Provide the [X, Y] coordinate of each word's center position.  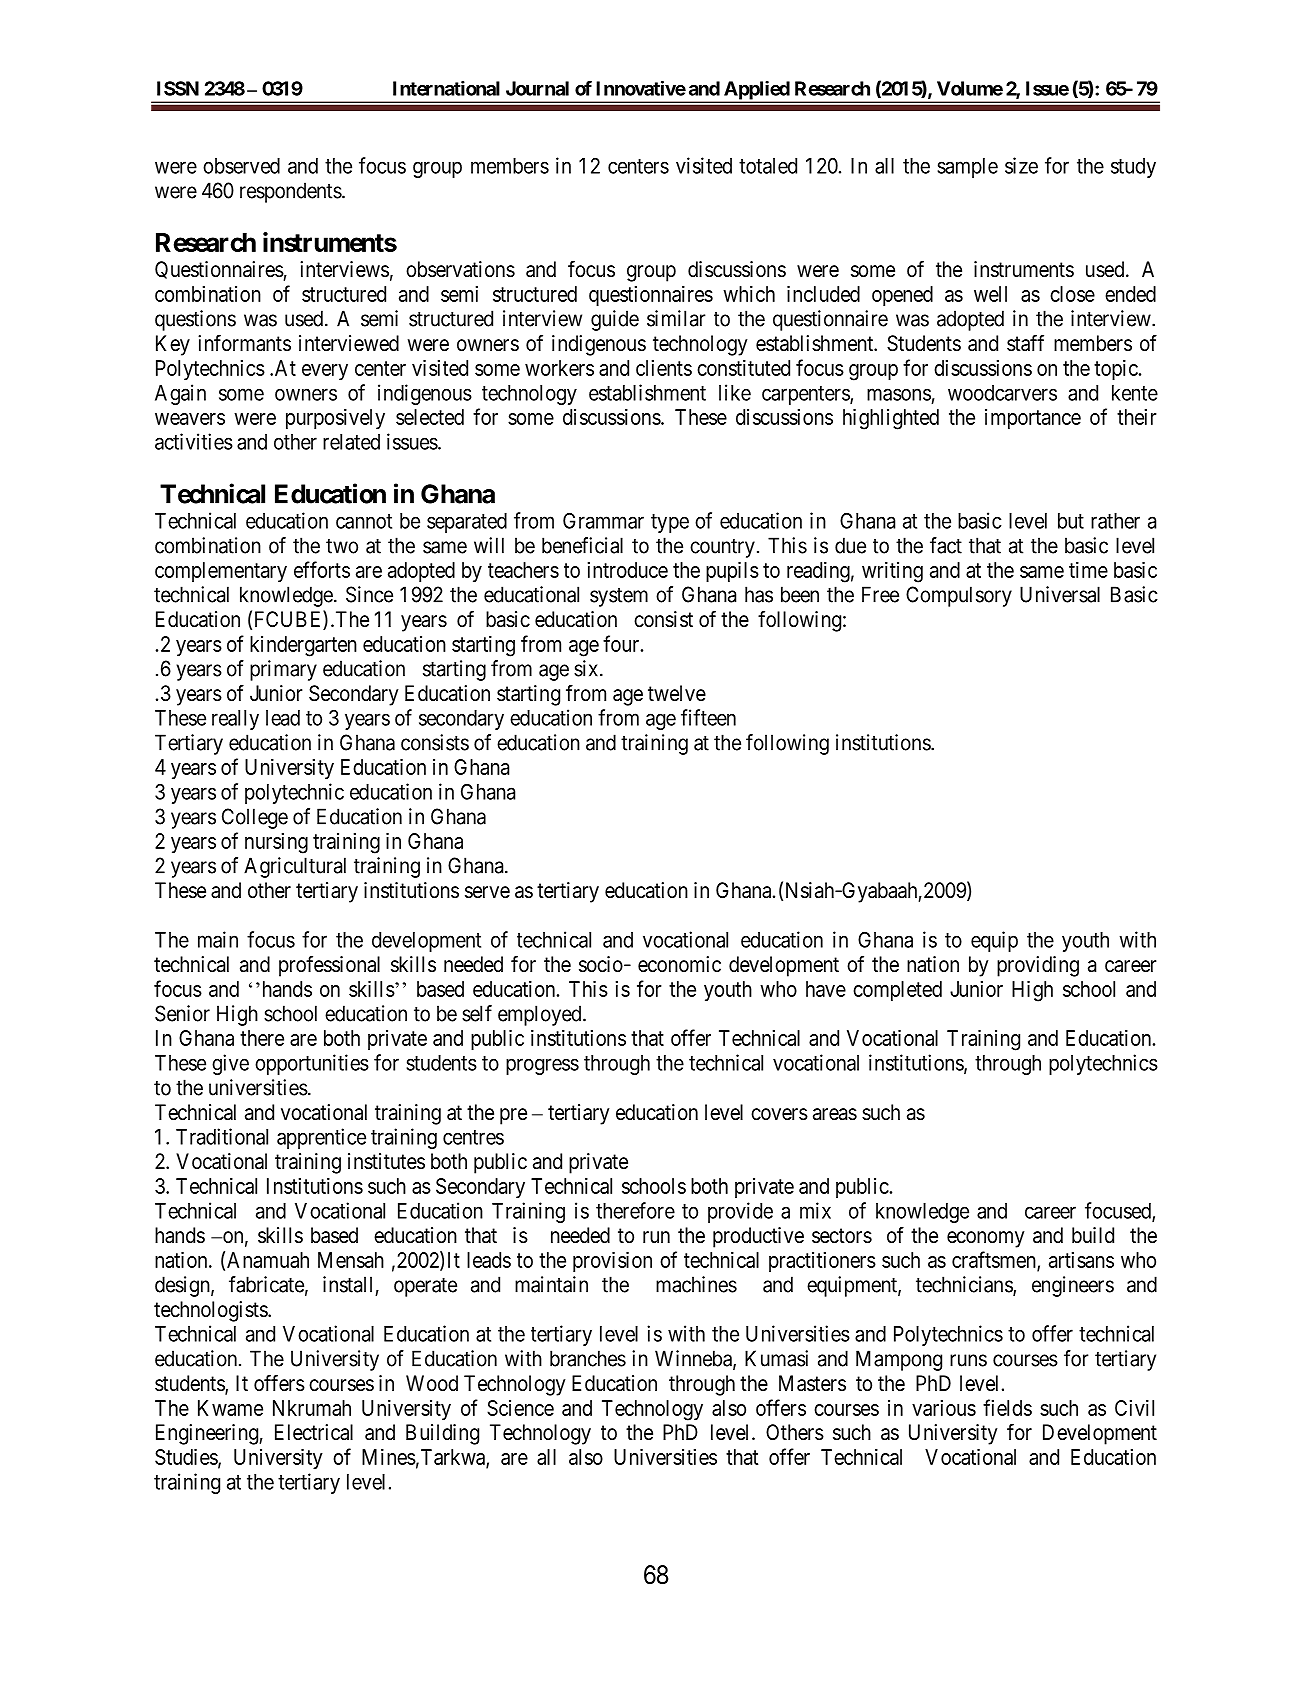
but [1071, 521]
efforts [322, 569]
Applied [756, 91]
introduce [628, 570]
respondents [291, 192]
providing [1038, 966]
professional [329, 966]
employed [541, 1015]
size [1021, 165]
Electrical [314, 1432]
